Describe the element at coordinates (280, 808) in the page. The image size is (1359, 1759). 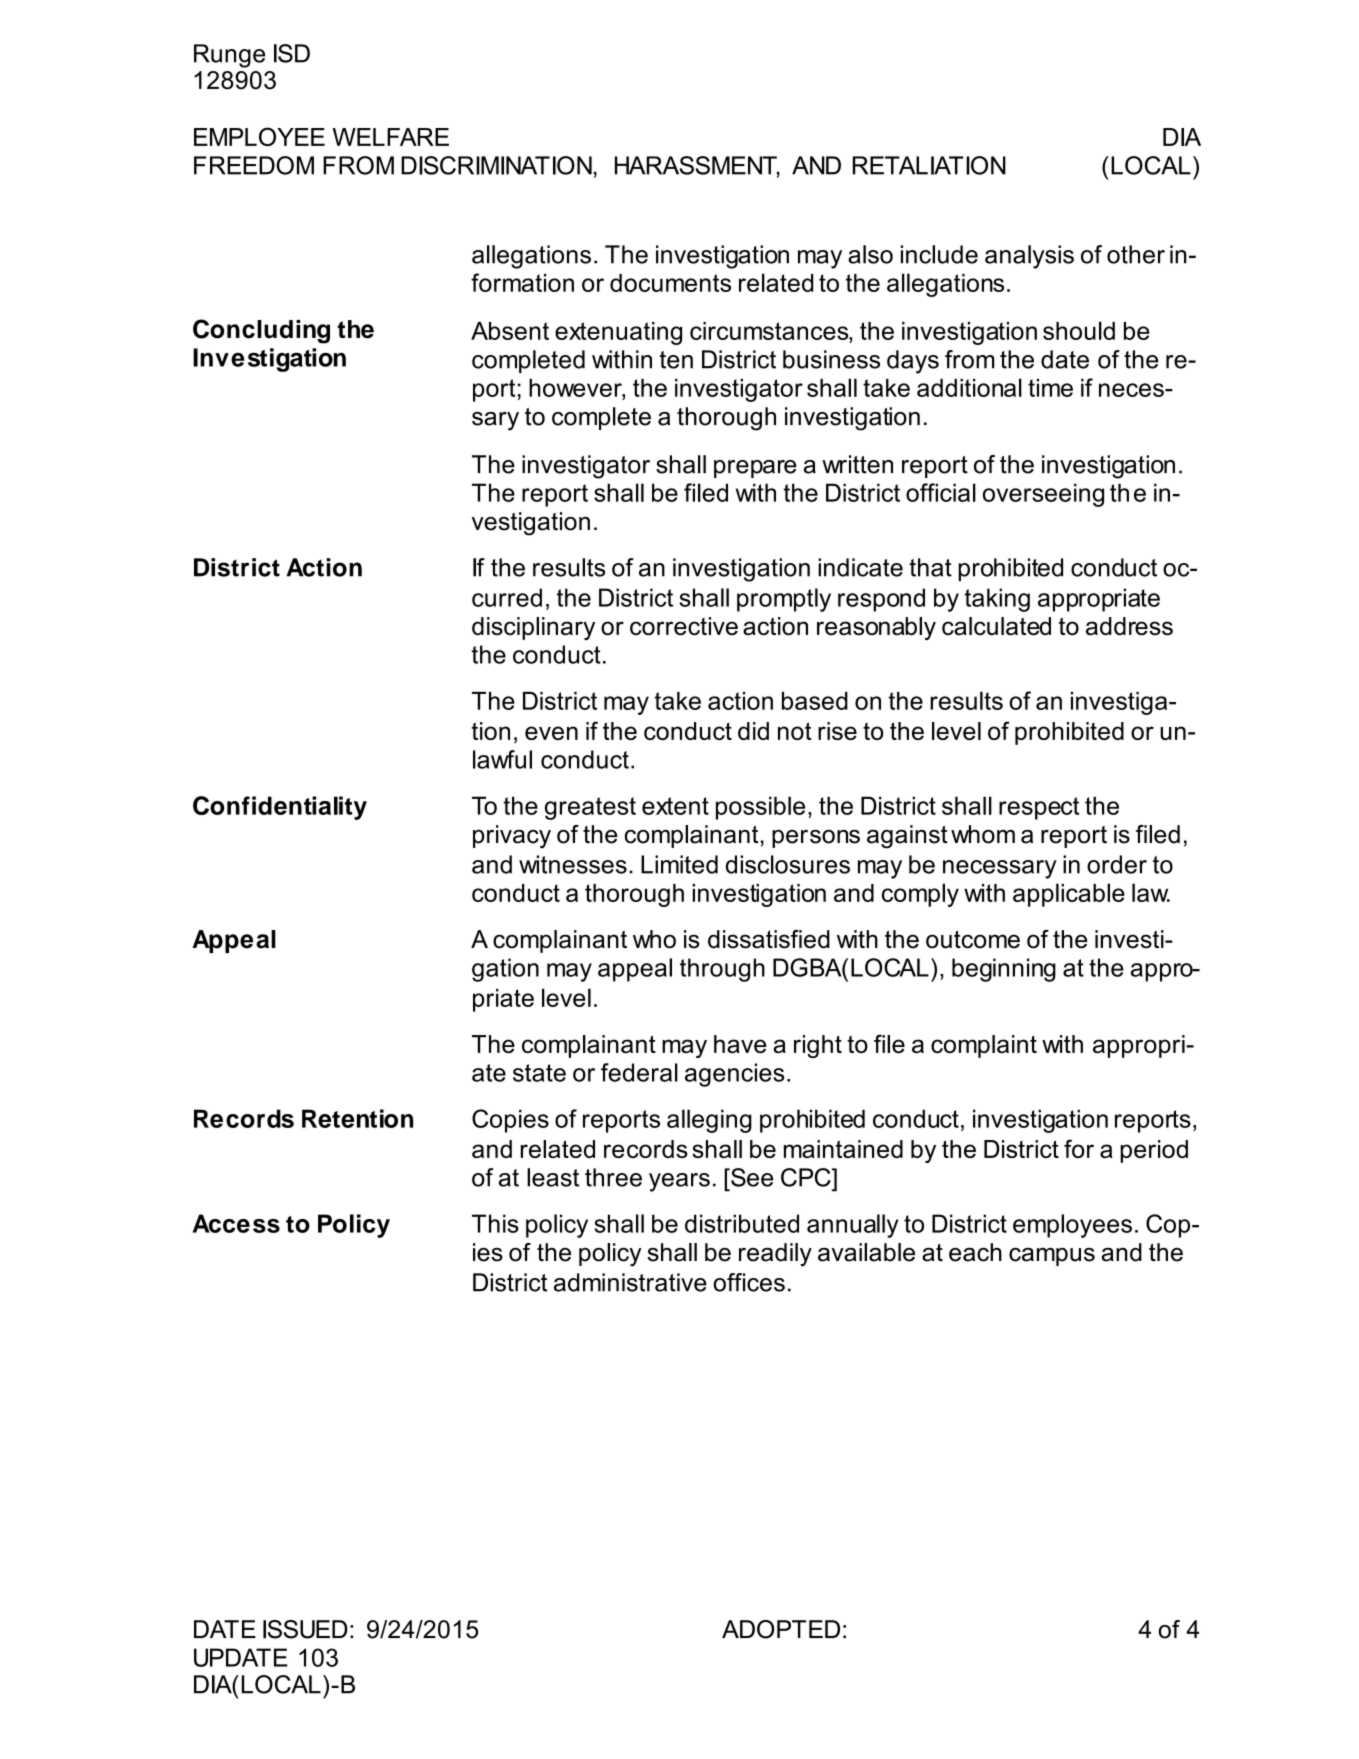
I see `Confidentiality` at that location.
